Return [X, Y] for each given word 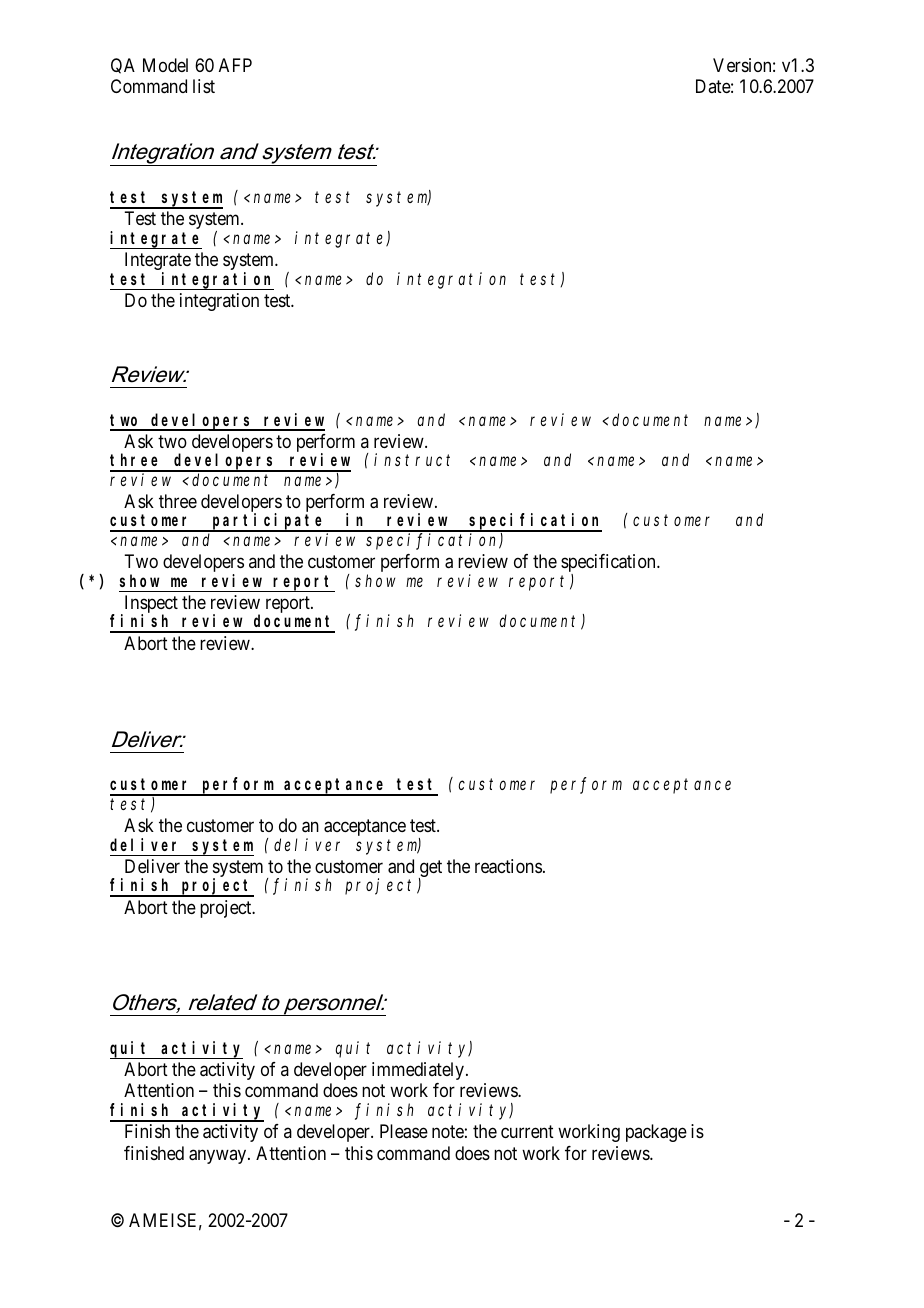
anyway [219, 1156]
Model [165, 65]
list [204, 86]
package [656, 1133]
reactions [508, 866]
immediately [419, 1071]
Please [404, 1131]
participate [268, 522]
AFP [235, 65]
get [430, 870]
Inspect [150, 605]
